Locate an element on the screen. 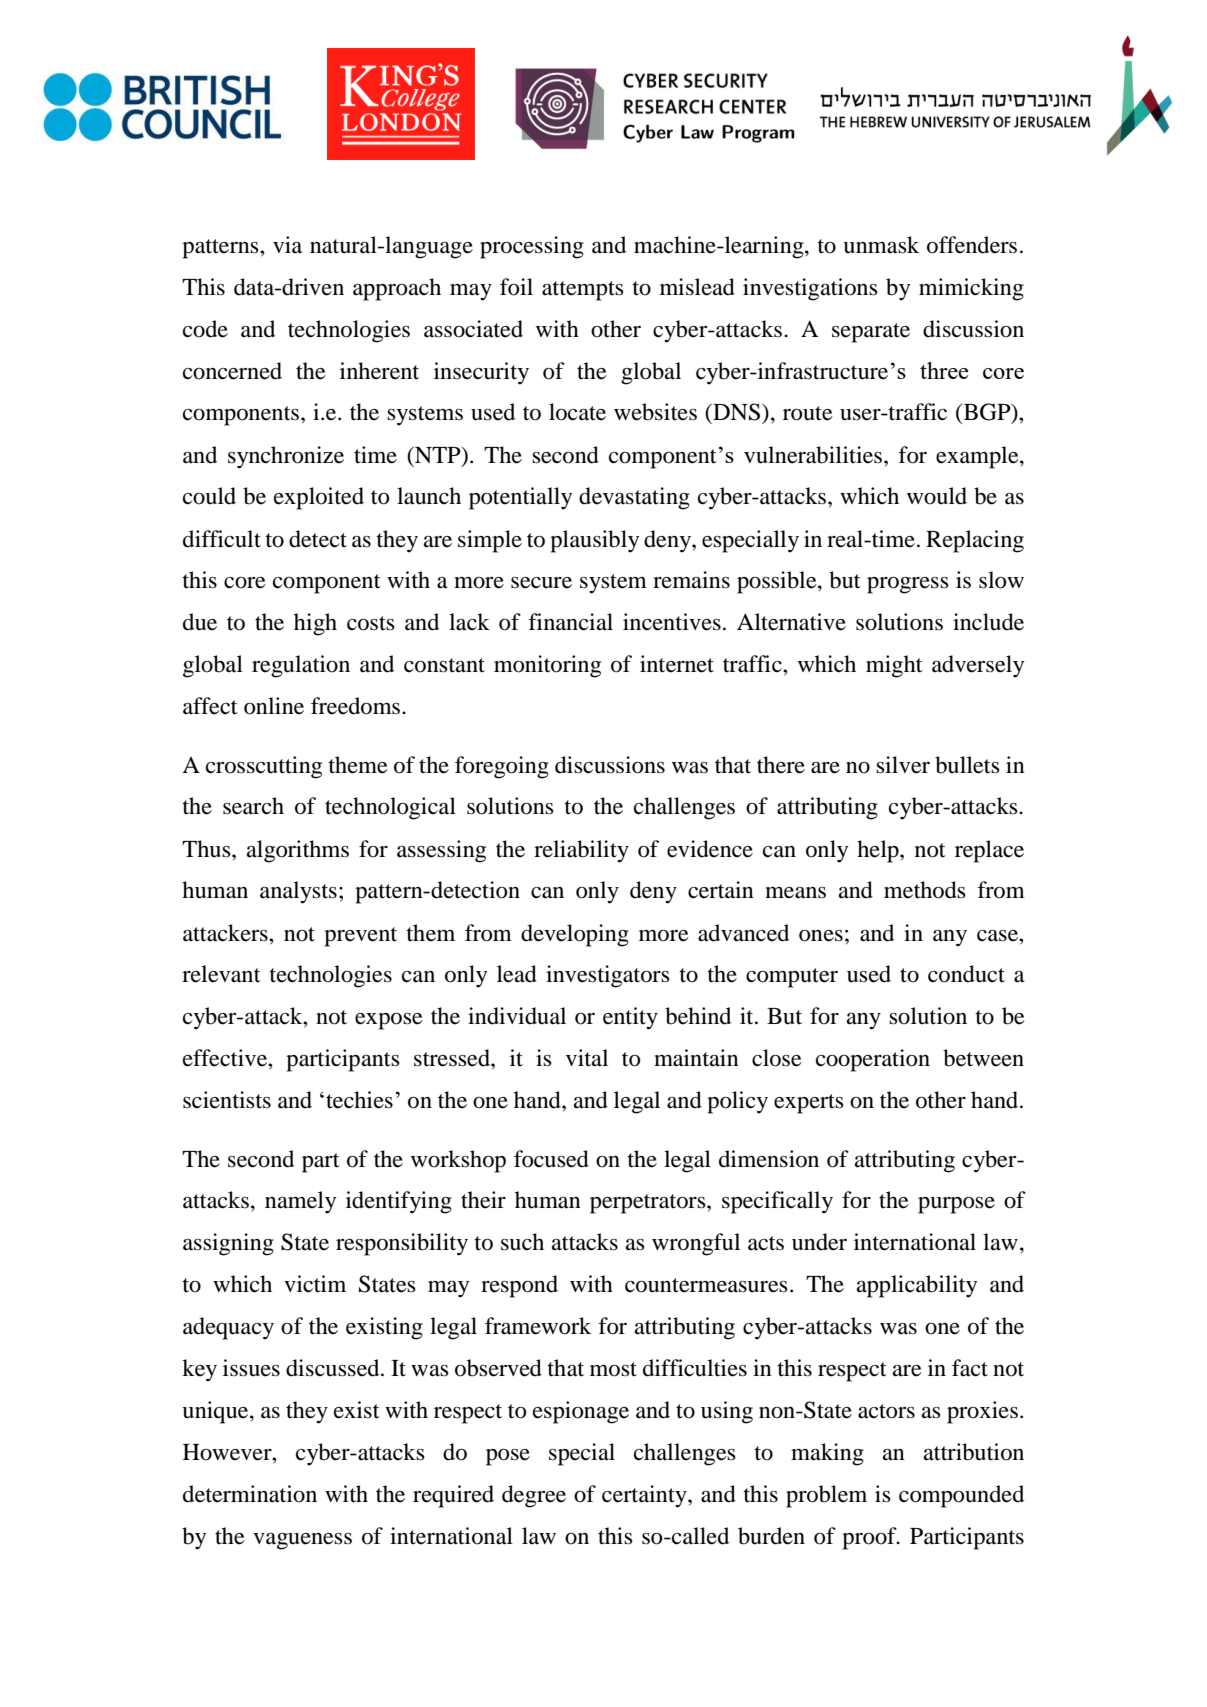 The width and height of the screenshot is (1207, 1707). unmask is located at coordinates (881, 245).
